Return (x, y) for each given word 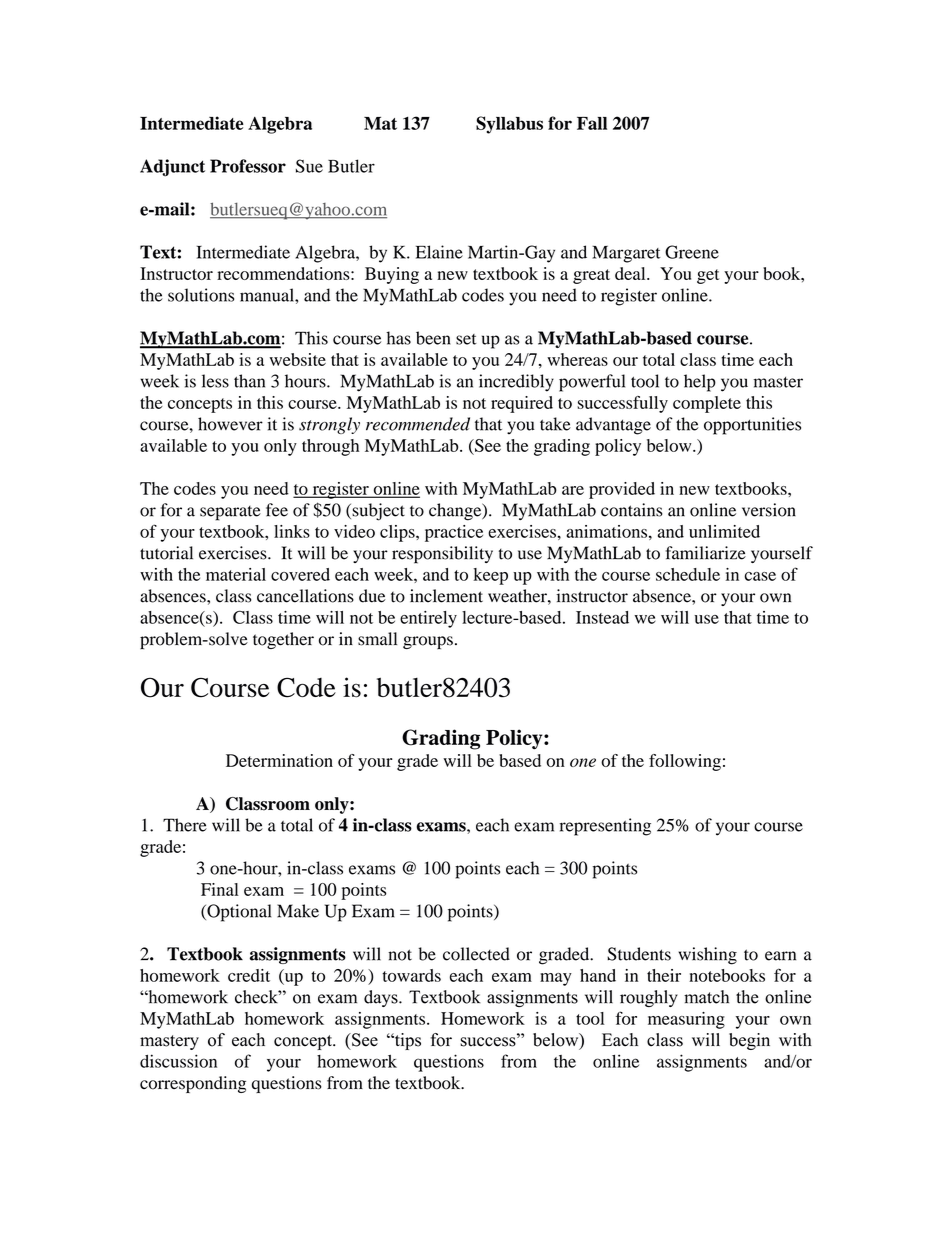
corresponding (193, 1084)
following (685, 762)
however (230, 424)
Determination (279, 760)
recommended (418, 424)
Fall (592, 123)
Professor (248, 166)
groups (428, 642)
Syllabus (509, 125)
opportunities (752, 426)
